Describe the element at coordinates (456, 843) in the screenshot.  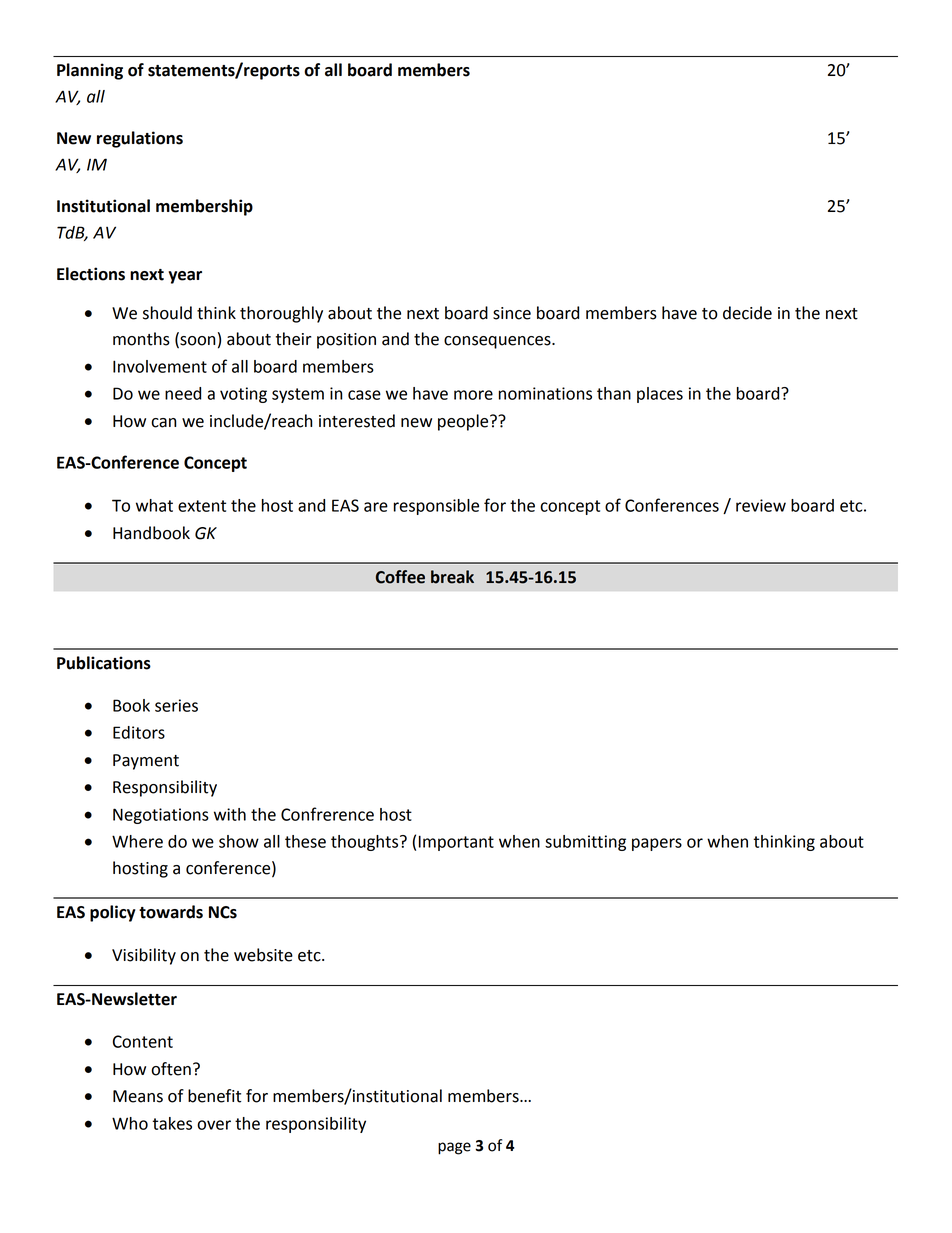
I see `Important` at that location.
